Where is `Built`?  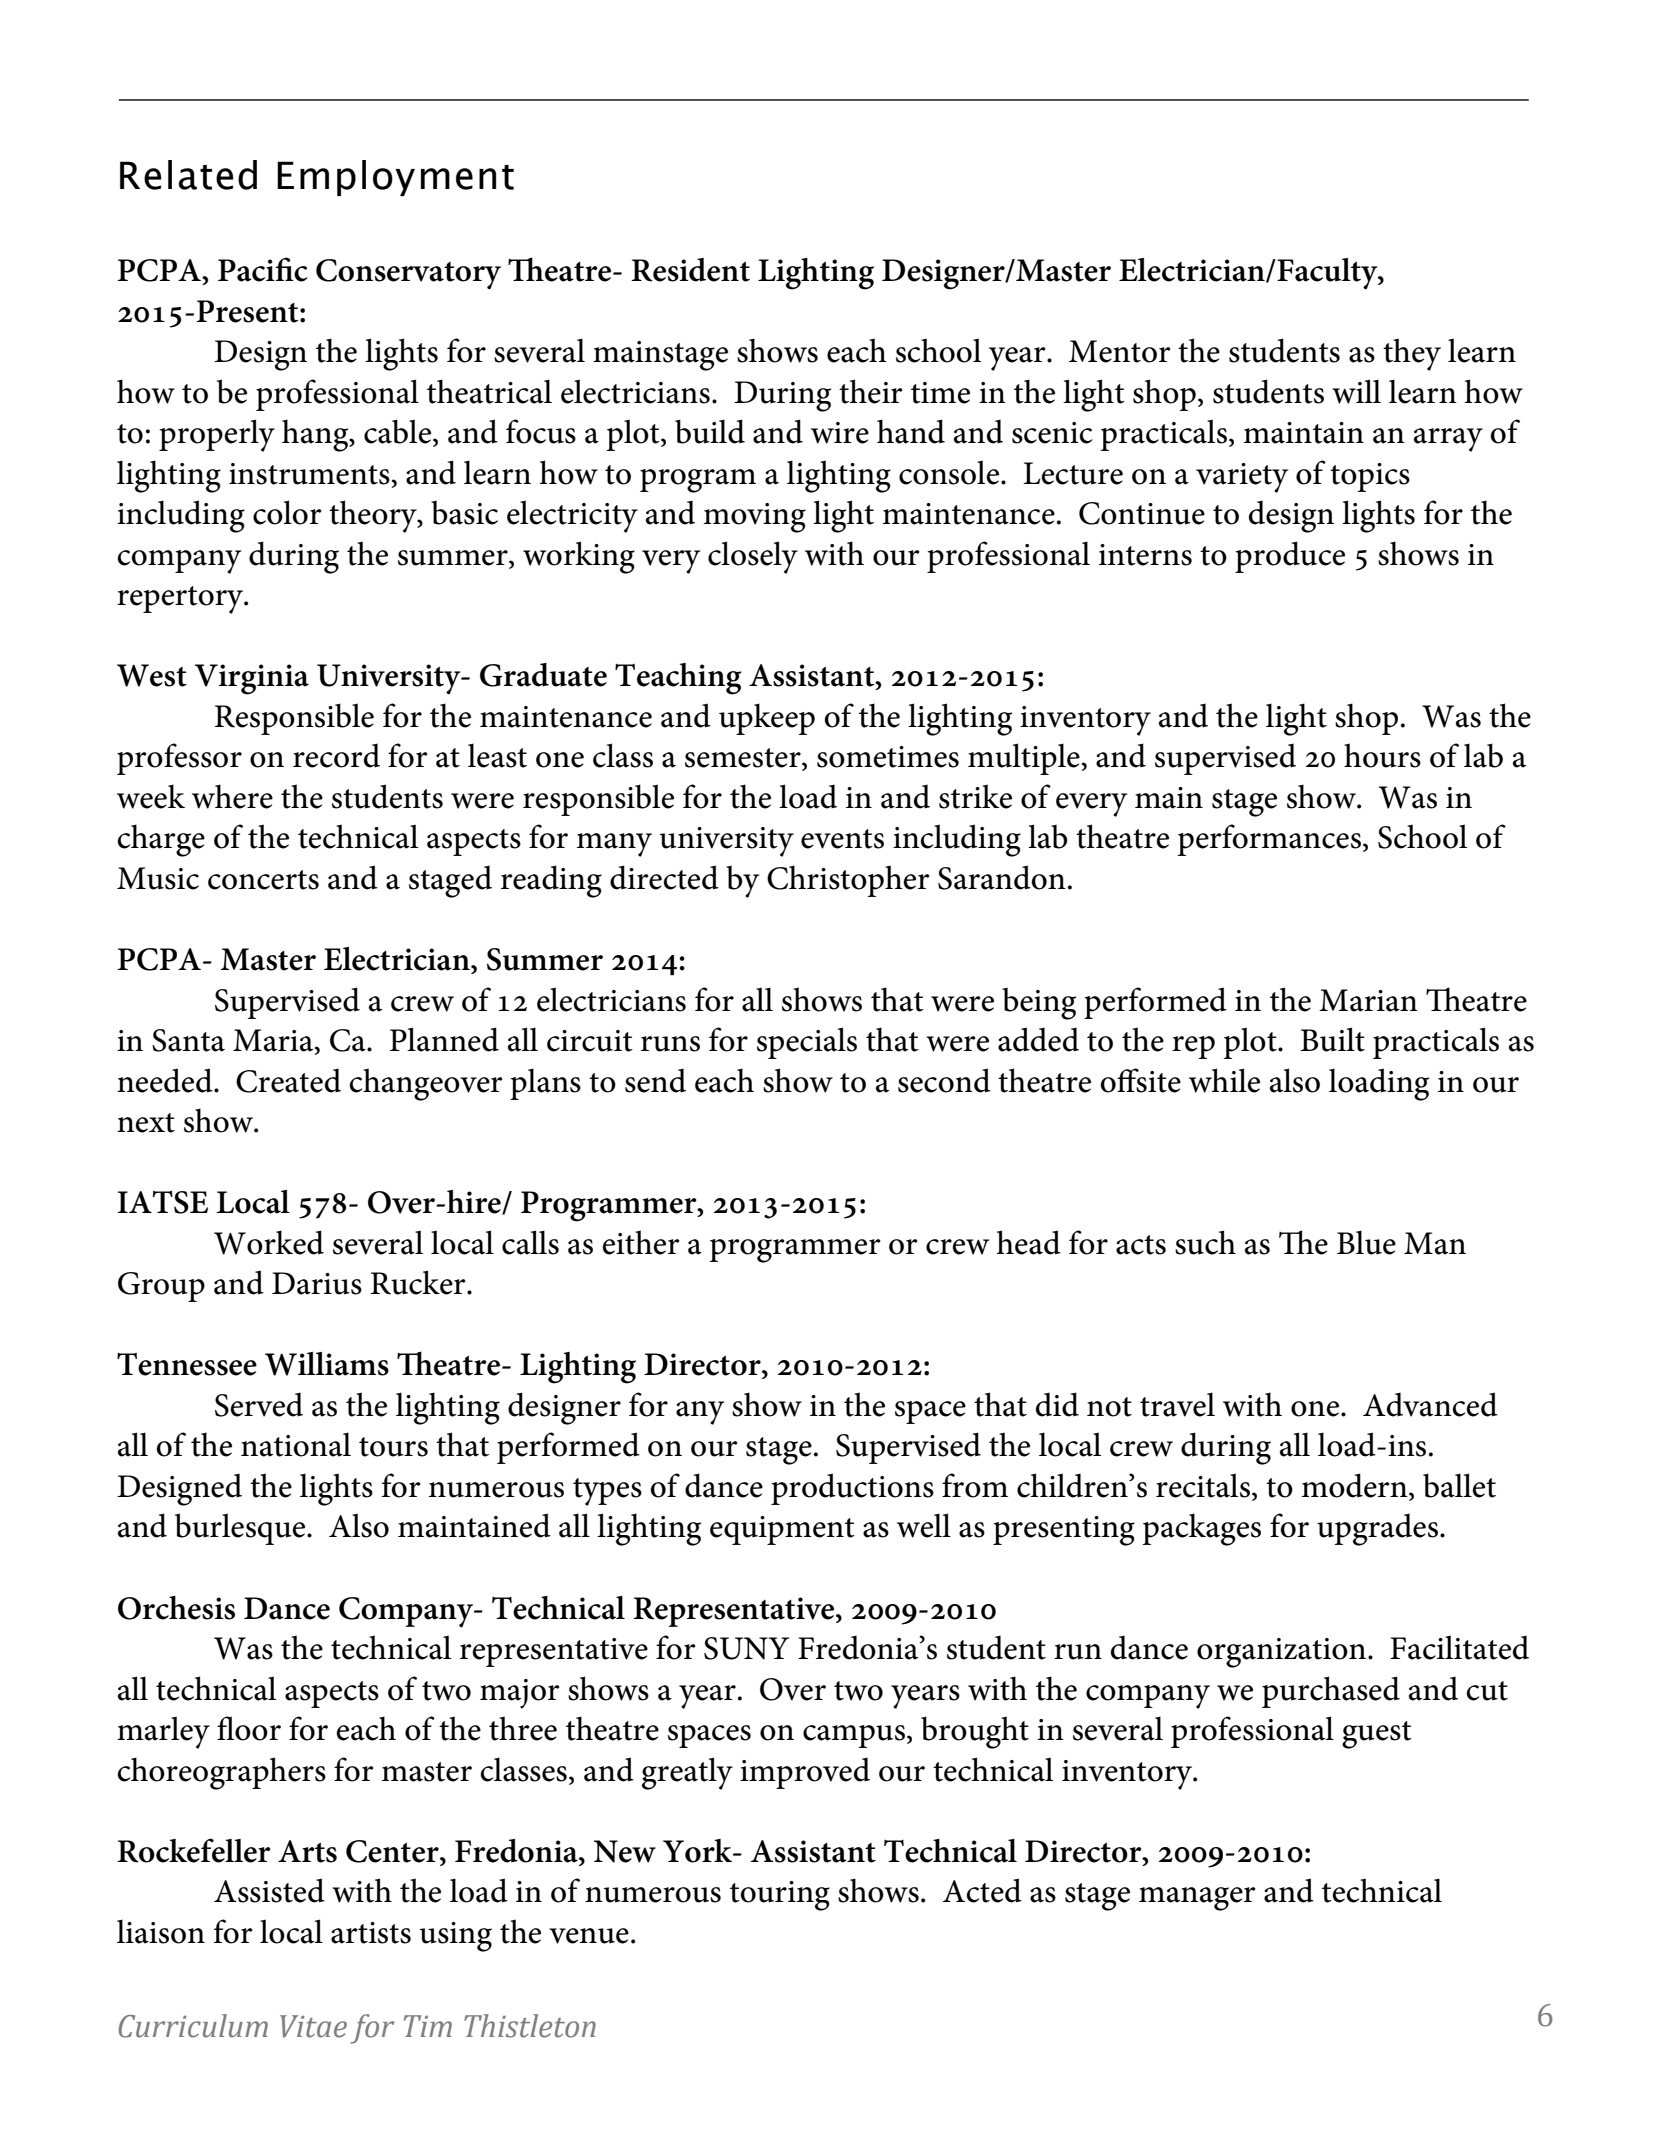 Built is located at coordinates (1332, 1039).
